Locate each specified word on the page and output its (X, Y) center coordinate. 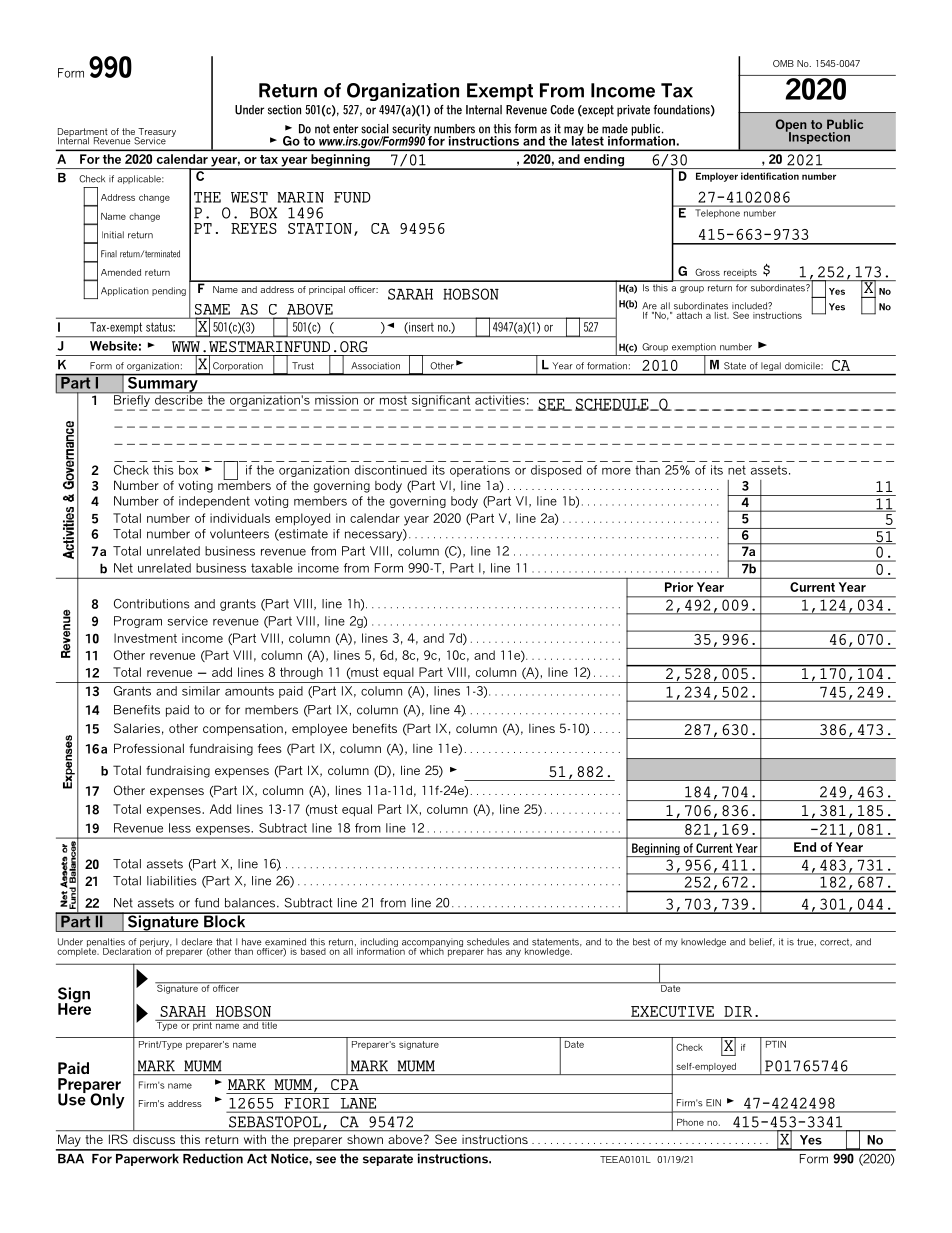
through (301, 673)
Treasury (156, 133)
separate (388, 1160)
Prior (679, 587)
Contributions (152, 604)
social (374, 129)
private (633, 111)
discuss (154, 1139)
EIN (713, 1103)
